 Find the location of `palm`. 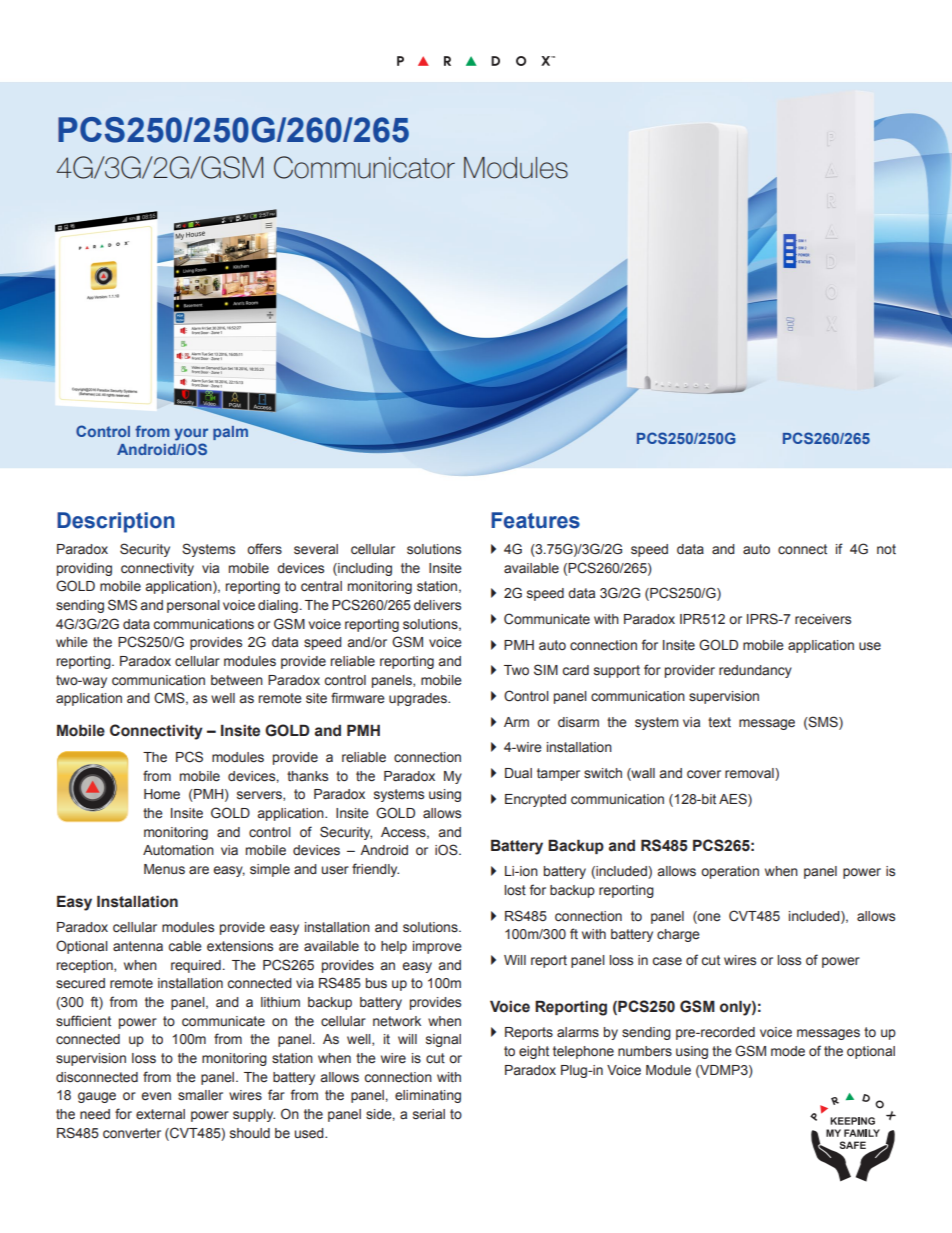

palm is located at coordinates (231, 431).
